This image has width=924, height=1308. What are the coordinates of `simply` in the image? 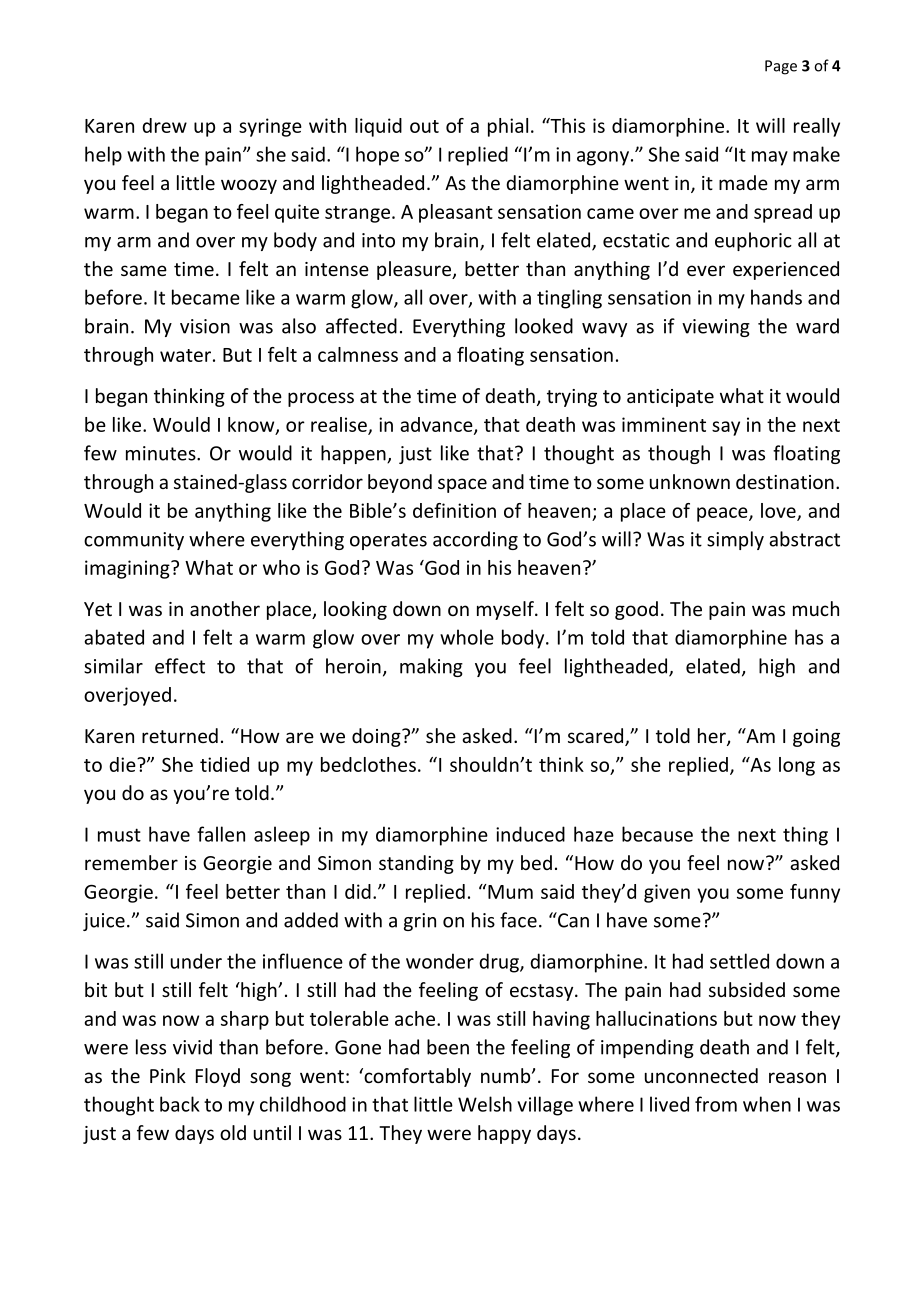 It's located at (735, 540).
